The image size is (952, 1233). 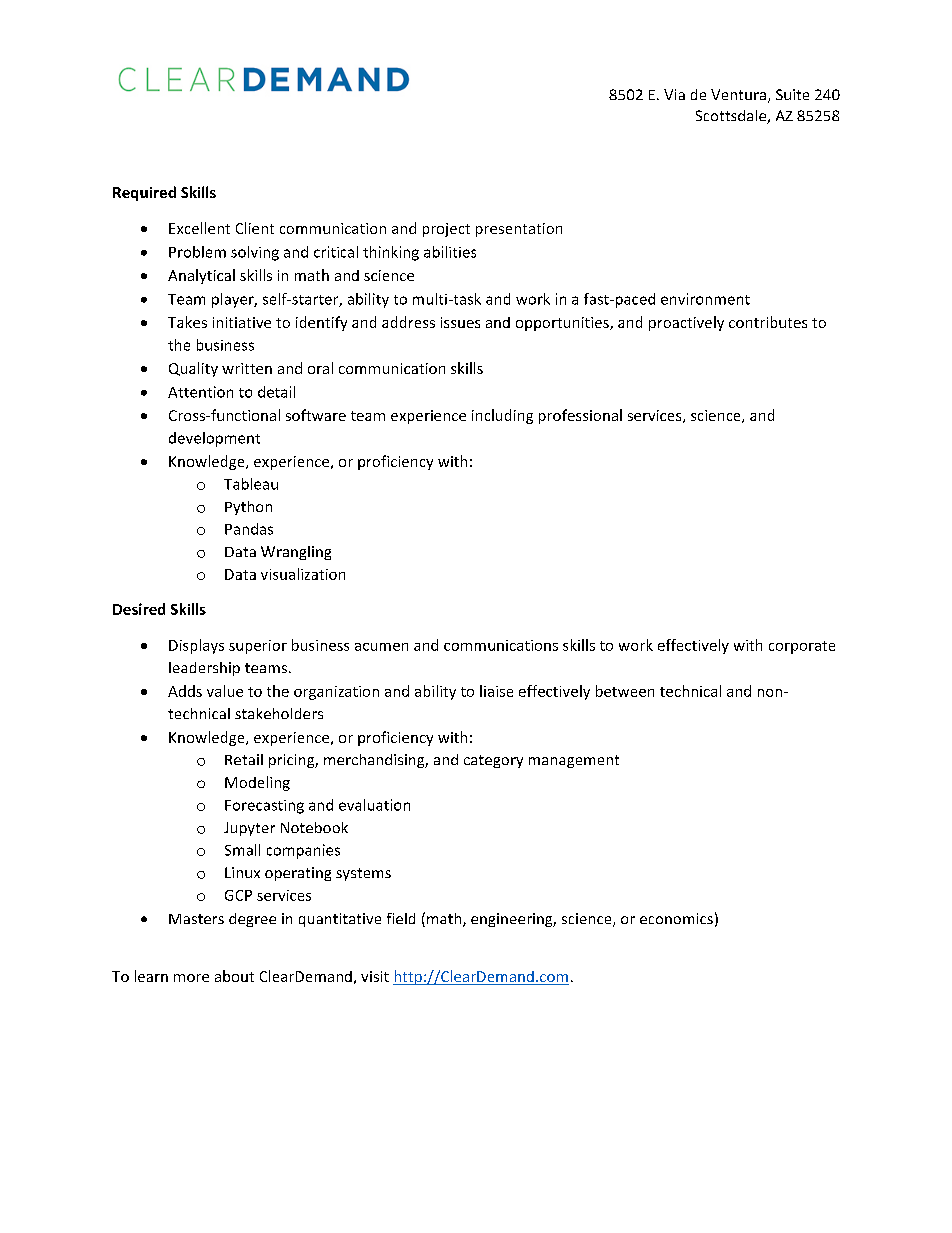 I want to click on proactively, so click(x=686, y=323).
